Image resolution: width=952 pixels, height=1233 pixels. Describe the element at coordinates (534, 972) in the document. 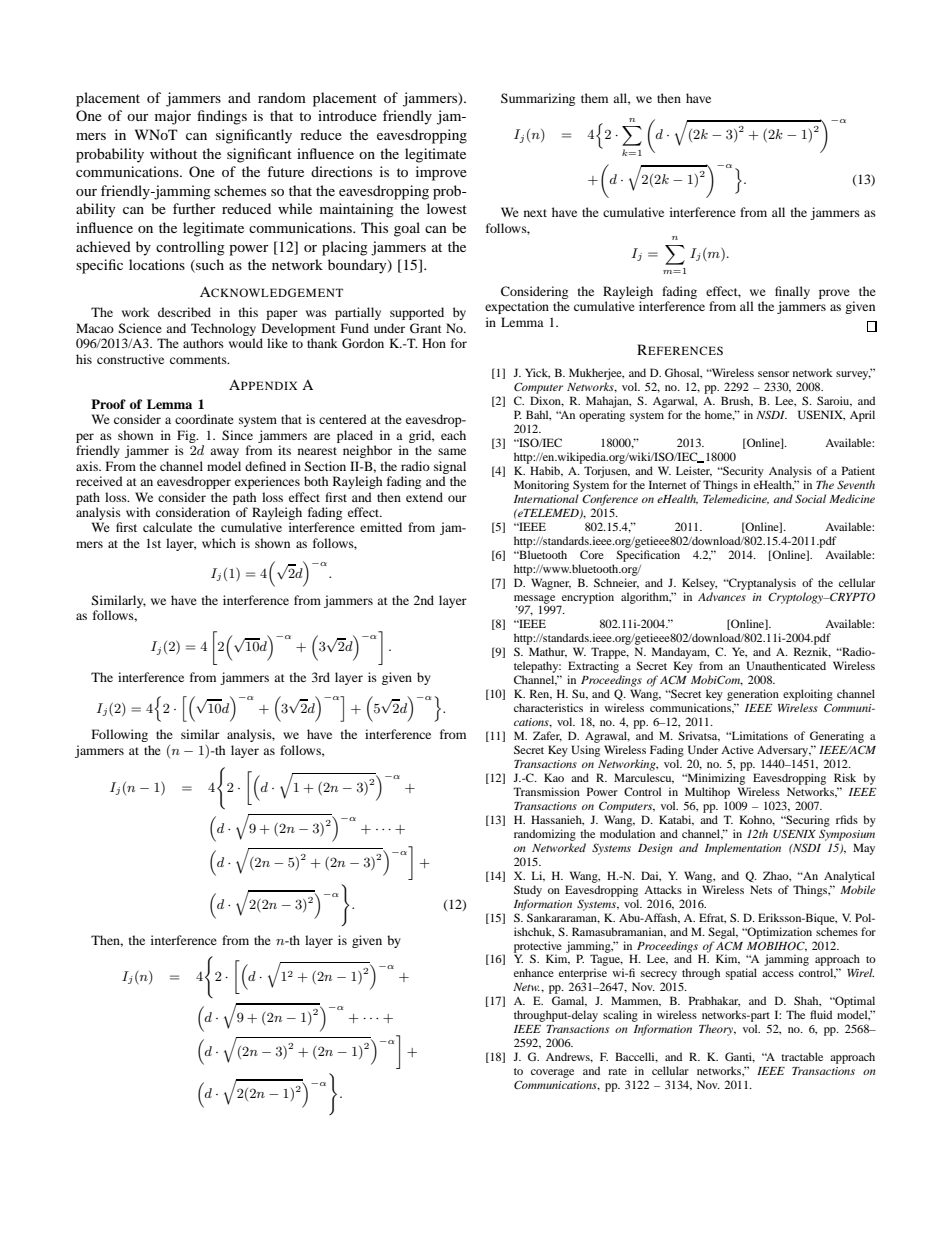

I see `enhance` at that location.
